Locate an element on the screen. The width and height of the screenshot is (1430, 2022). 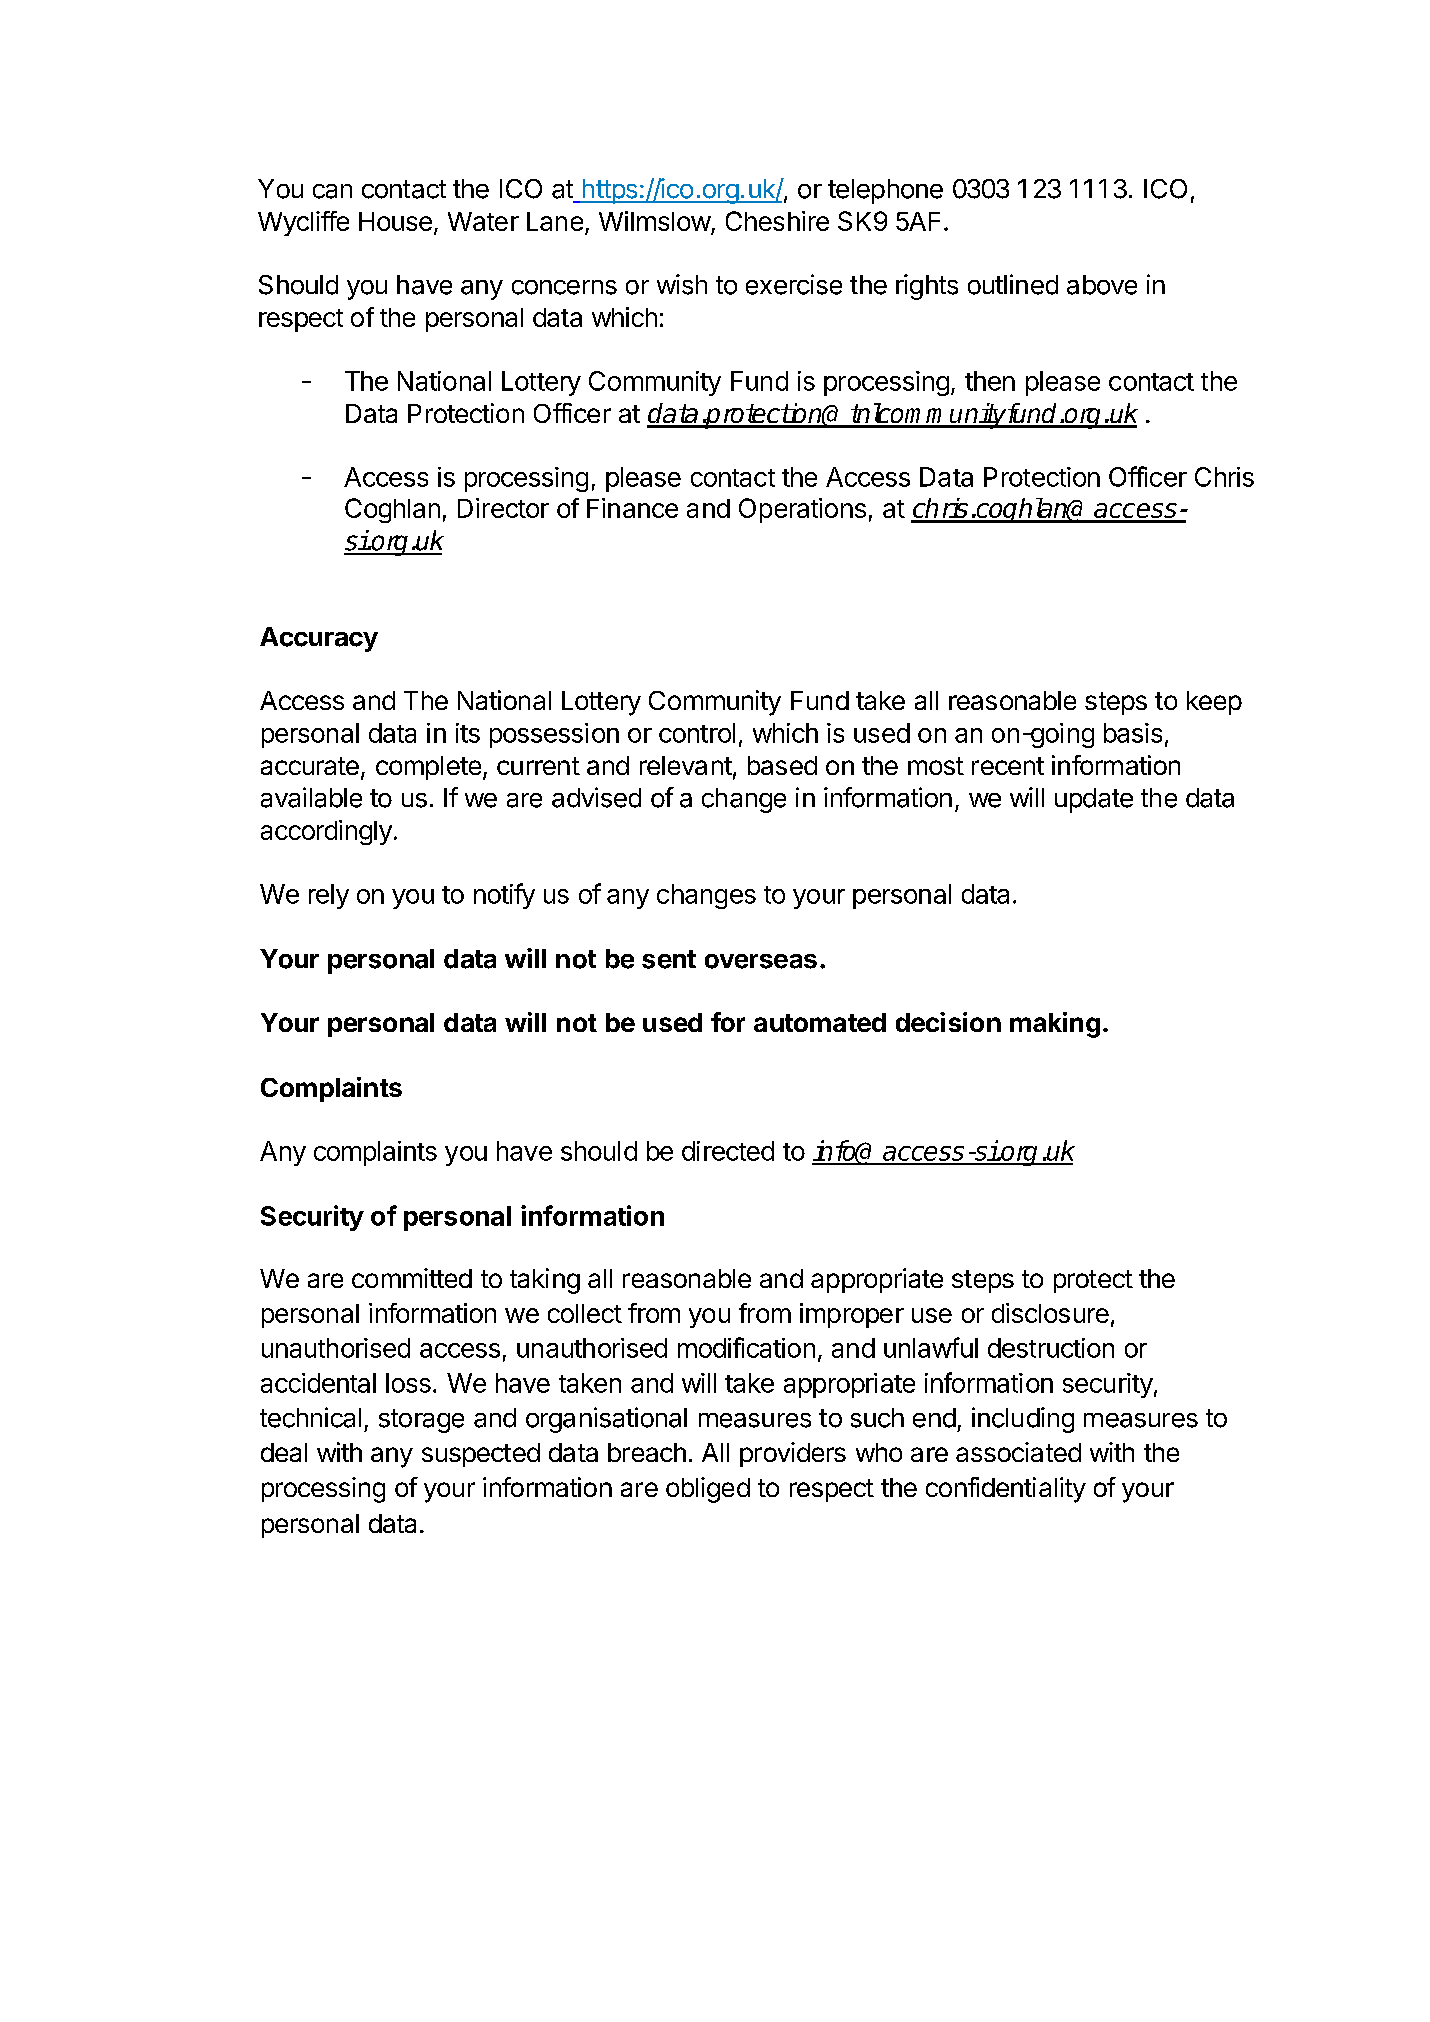
providers is located at coordinates (793, 1454).
